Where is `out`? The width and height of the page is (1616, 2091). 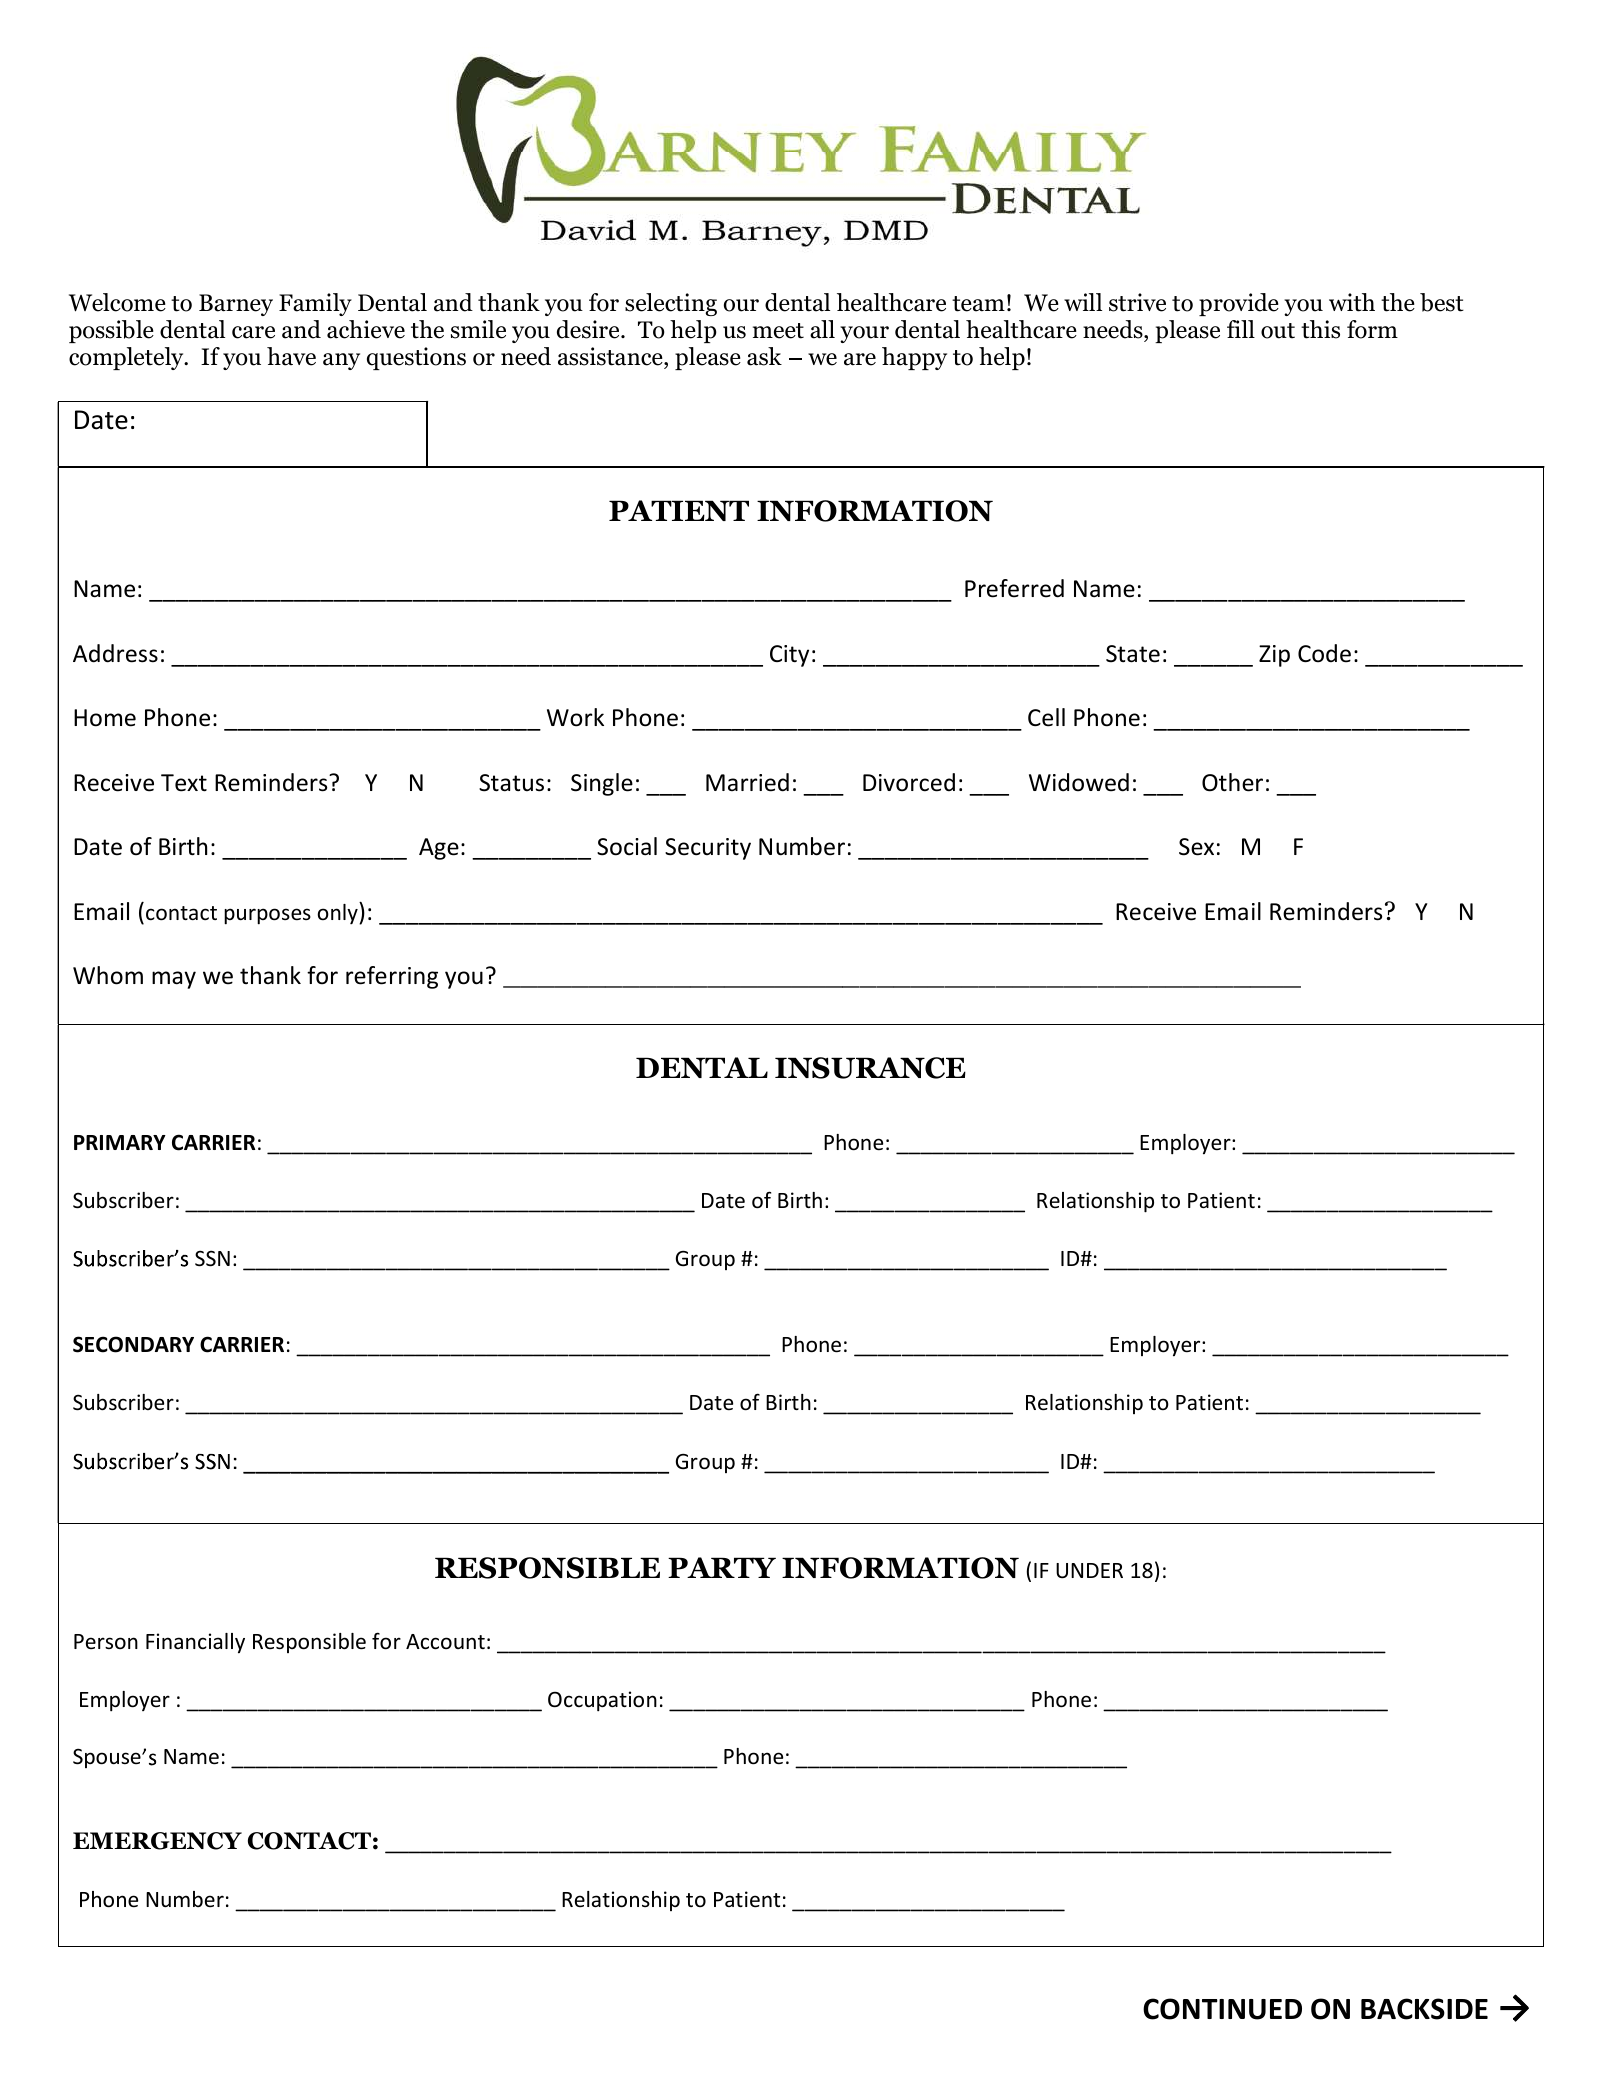 out is located at coordinates (1278, 331).
